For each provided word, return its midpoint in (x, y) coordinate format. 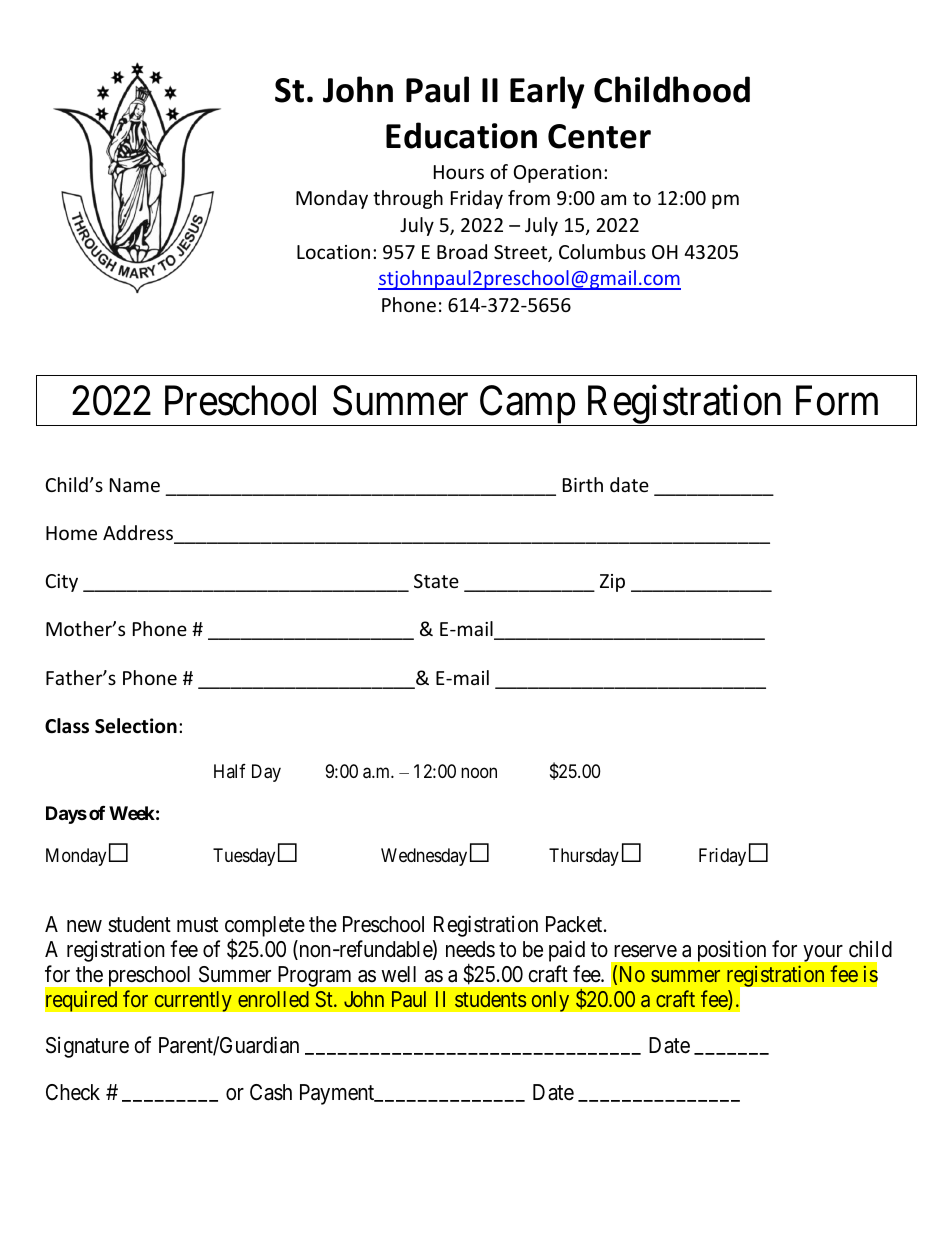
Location (333, 252)
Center (599, 136)
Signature (87, 1047)
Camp (527, 405)
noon (479, 772)
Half (230, 771)
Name (135, 485)
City (62, 583)
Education (461, 135)
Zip (612, 583)
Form (837, 401)
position (732, 951)
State (436, 581)
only (550, 1001)
